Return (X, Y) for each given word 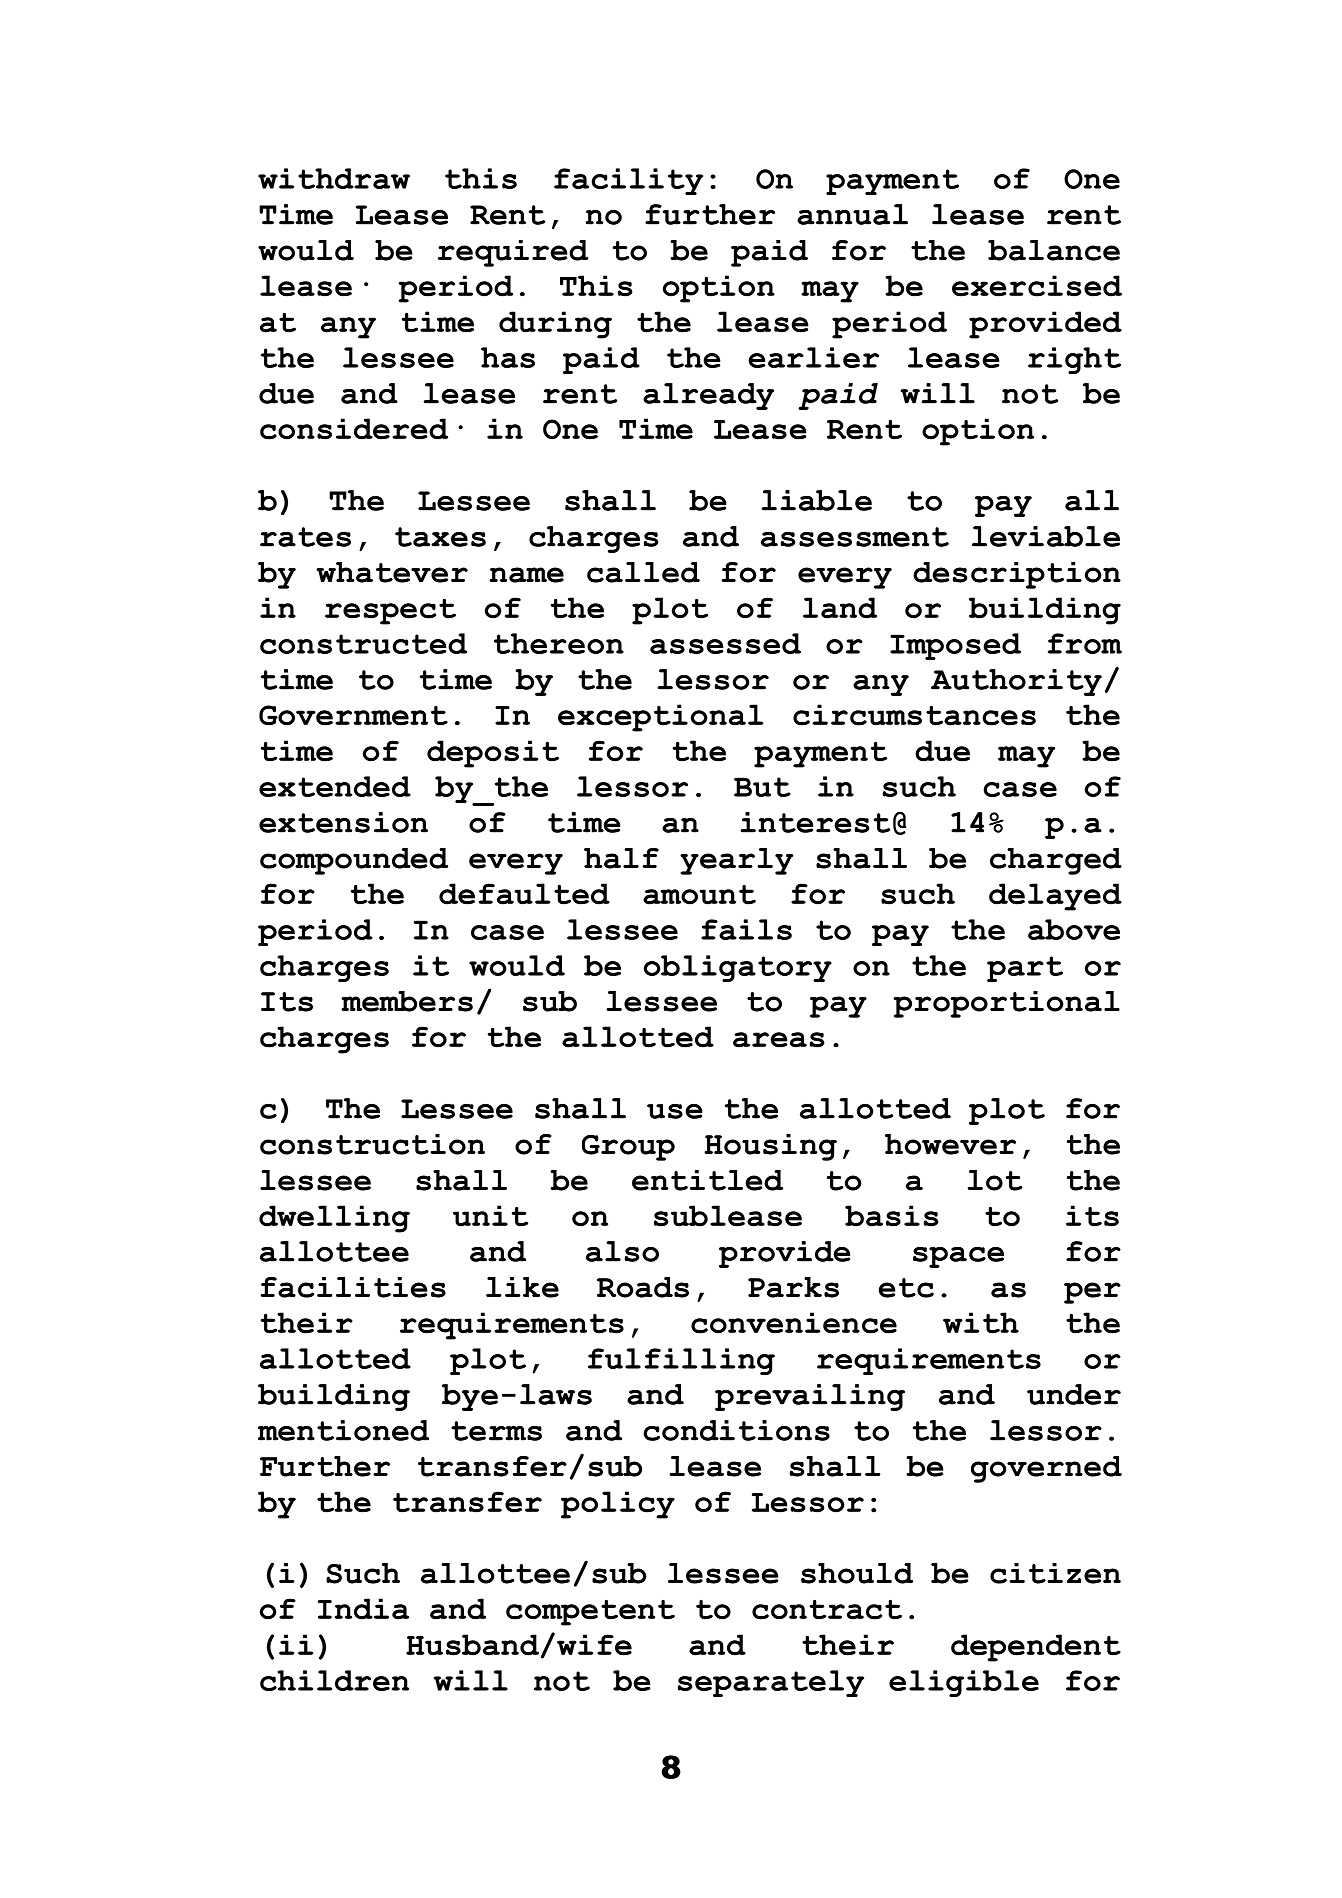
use (675, 1111)
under (1074, 1394)
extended (335, 786)
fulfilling (681, 1361)
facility (628, 181)
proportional (1006, 1004)
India (363, 1609)
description (1017, 575)
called (643, 572)
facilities (353, 1287)
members (407, 1001)
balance (1054, 250)
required (513, 253)
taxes (440, 537)
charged (1056, 861)
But (762, 787)
